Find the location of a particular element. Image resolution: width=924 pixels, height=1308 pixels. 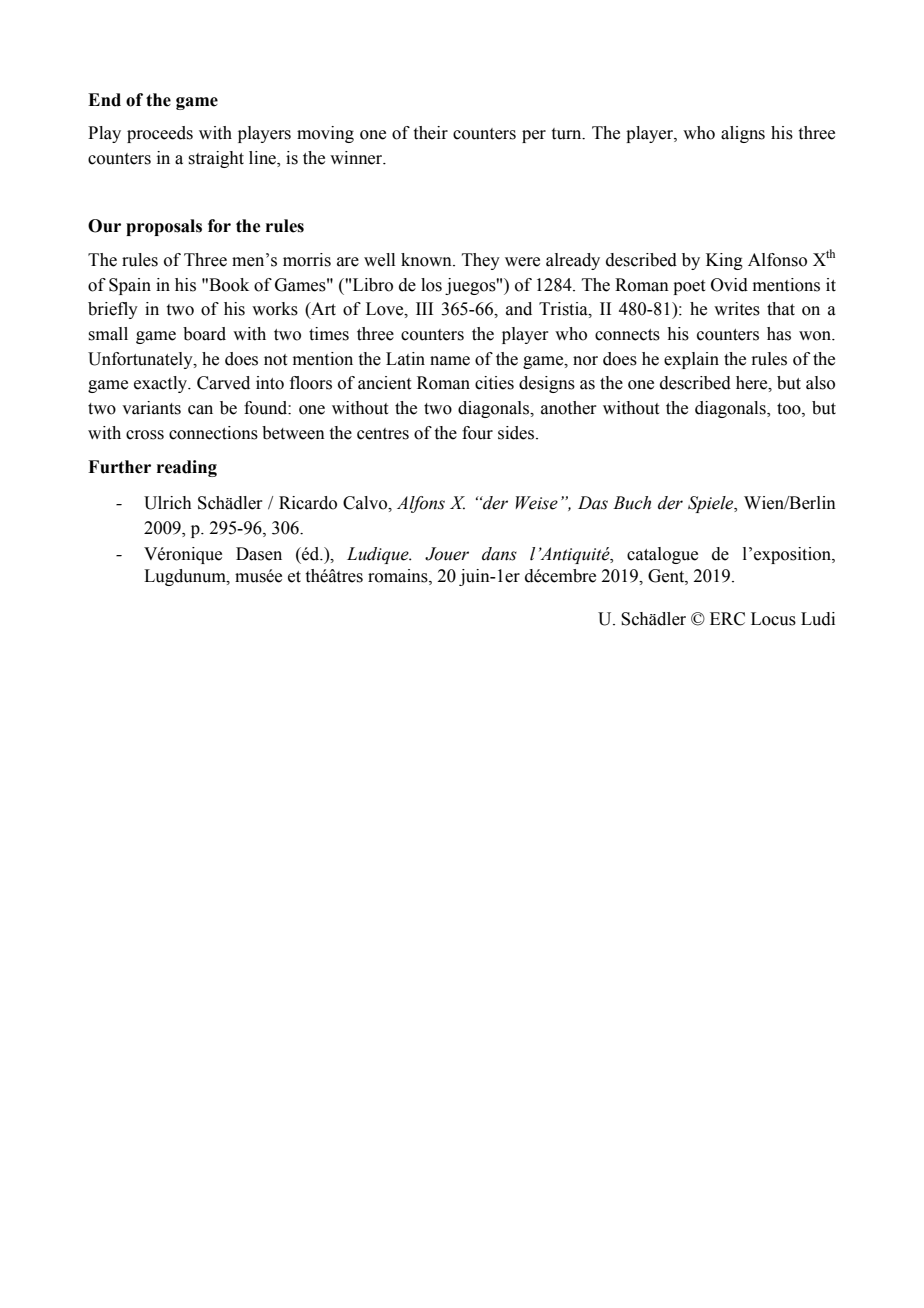

Buch is located at coordinates (632, 503).
